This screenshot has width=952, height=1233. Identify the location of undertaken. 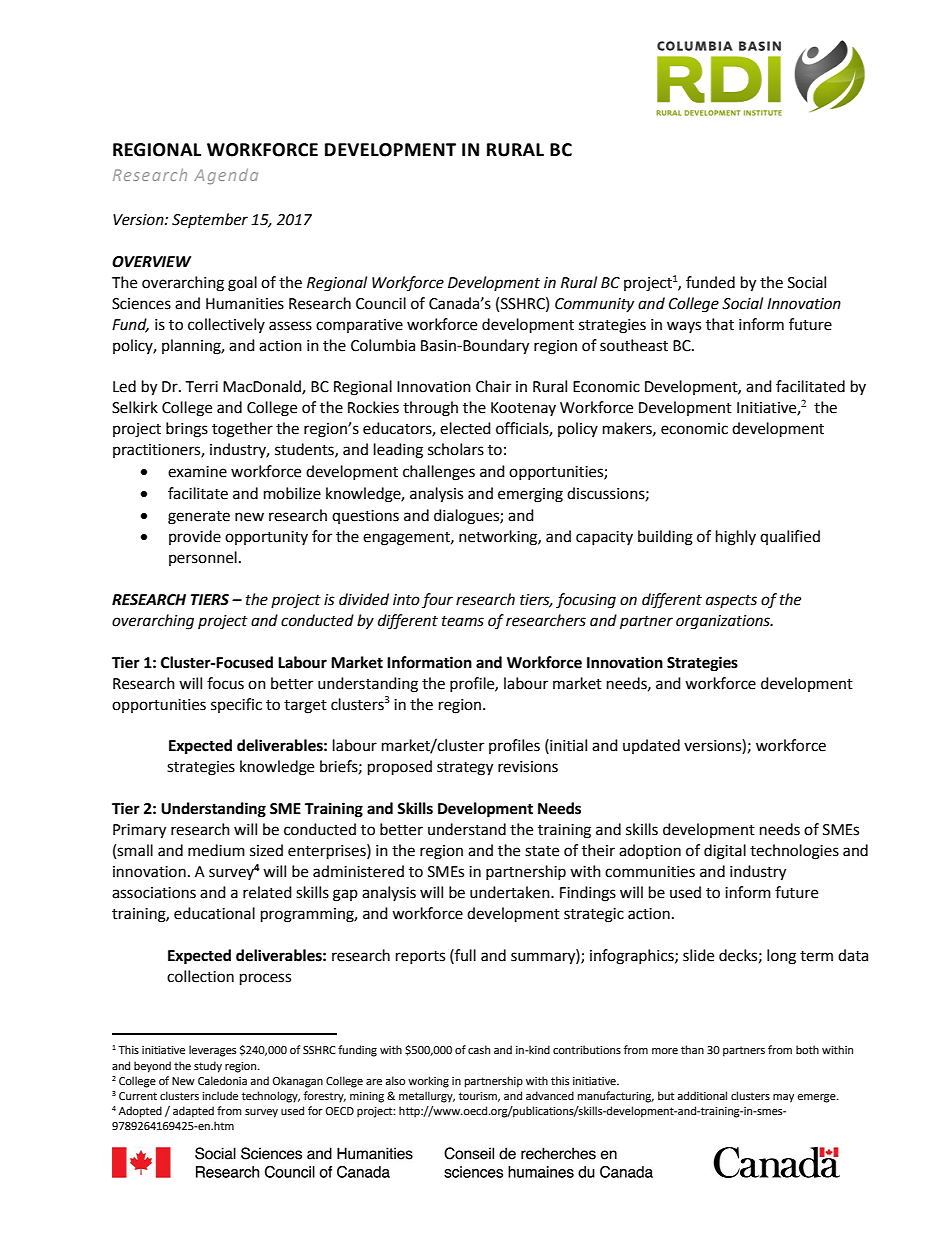
(511, 892).
